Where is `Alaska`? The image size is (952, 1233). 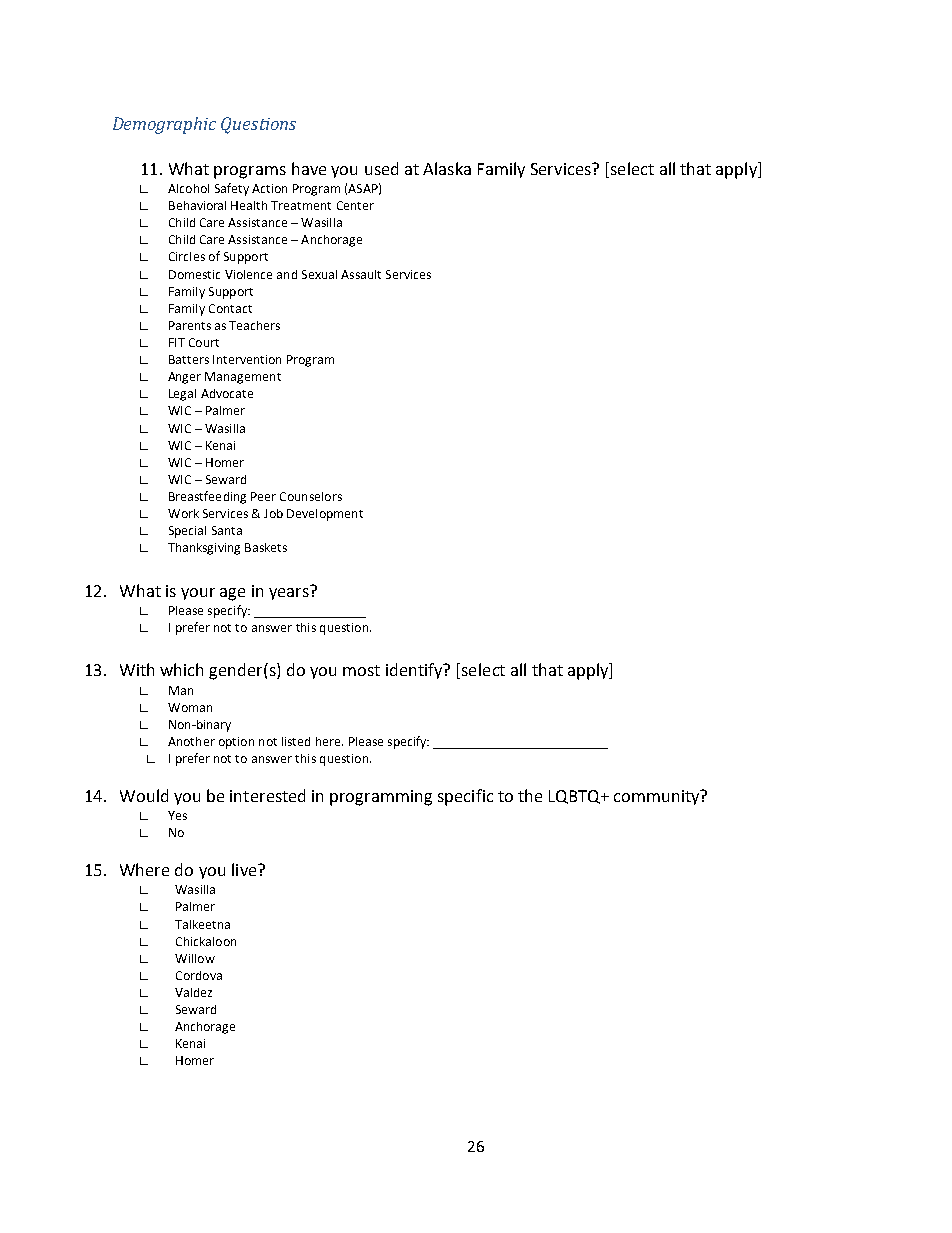
Alaska is located at coordinates (447, 168).
